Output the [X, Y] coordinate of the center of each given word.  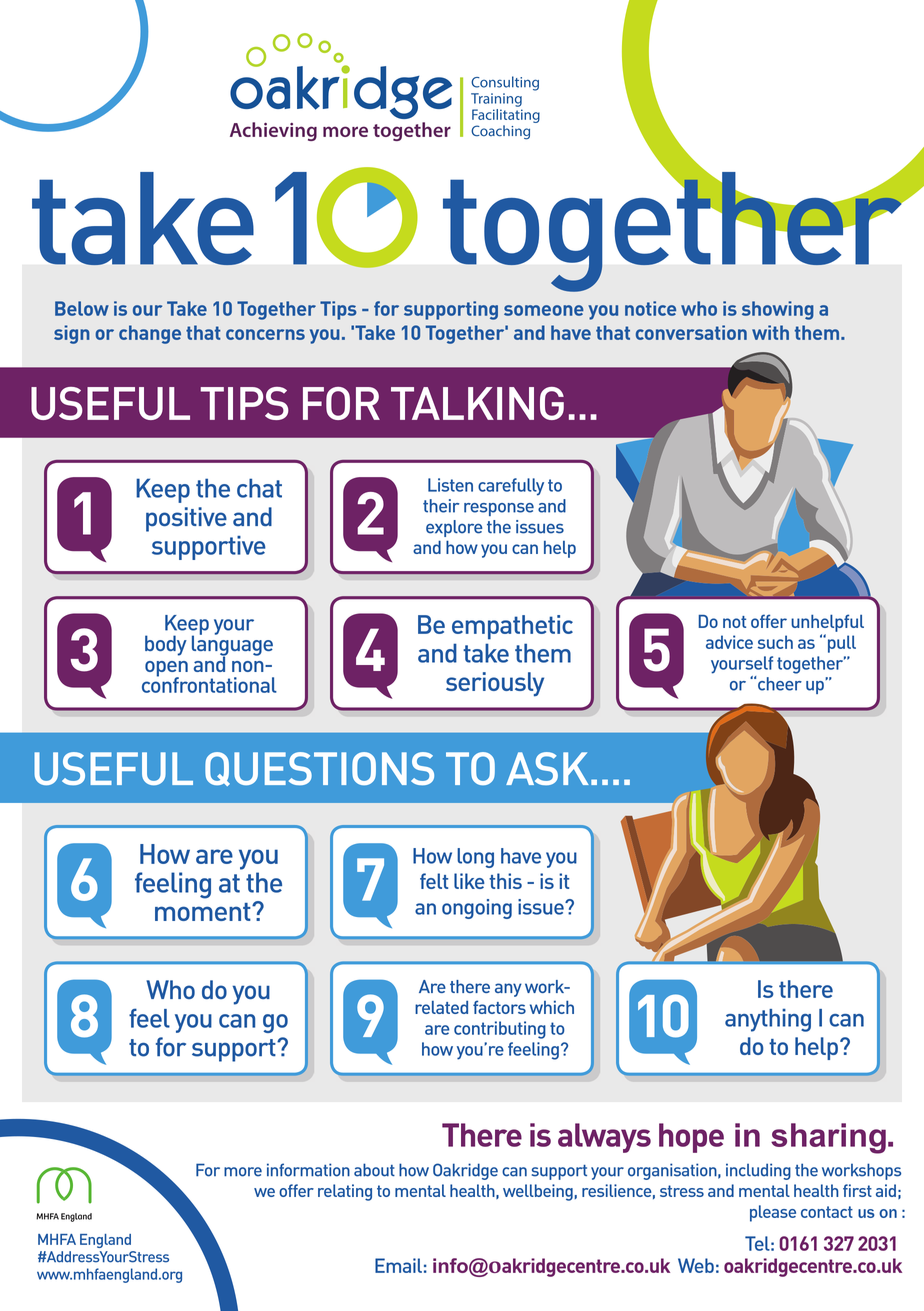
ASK [547, 768]
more [243, 1172]
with [770, 332]
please [773, 1213]
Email [398, 1265]
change [150, 334]
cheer [780, 684]
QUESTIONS [319, 769]
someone [544, 310]
